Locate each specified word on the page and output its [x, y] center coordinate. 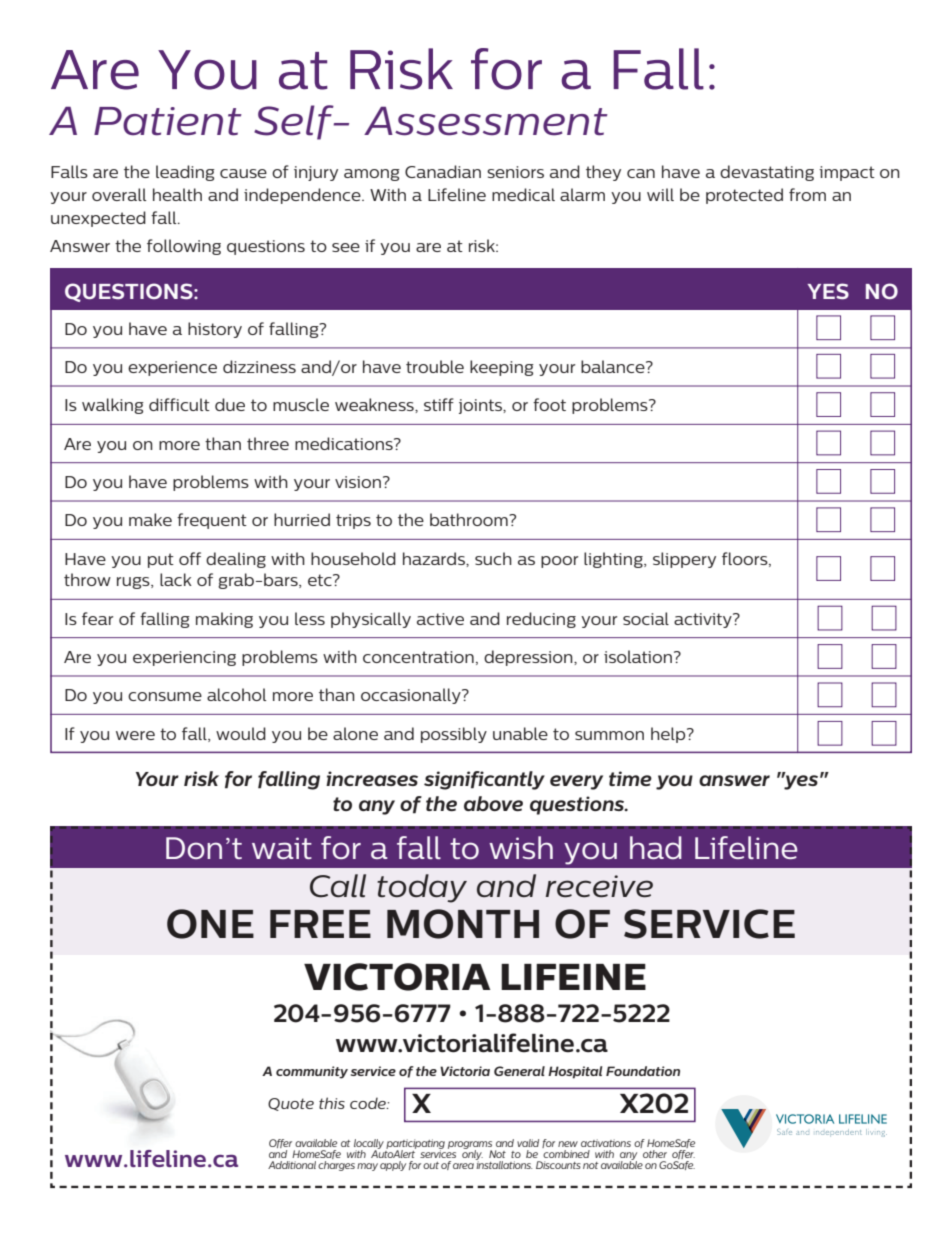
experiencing [184, 658]
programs [470, 1146]
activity [704, 620]
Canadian [443, 171]
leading [185, 173]
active [440, 619]
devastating [767, 173]
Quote [291, 1104]
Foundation [643, 1071]
